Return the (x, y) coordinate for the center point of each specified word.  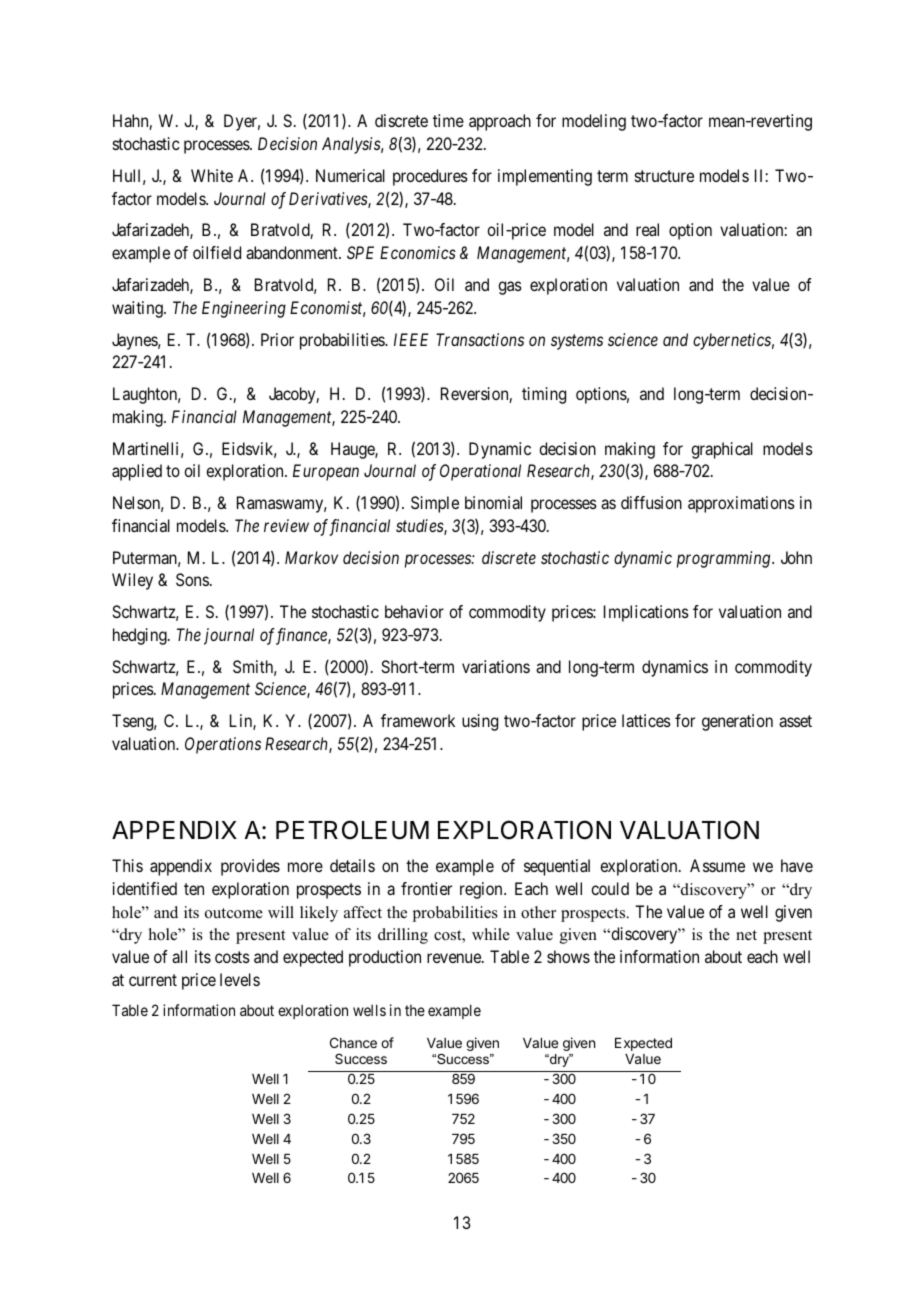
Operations (223, 745)
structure (664, 176)
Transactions (480, 339)
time (448, 120)
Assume (717, 865)
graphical (722, 450)
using (480, 722)
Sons (192, 579)
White (212, 175)
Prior (277, 339)
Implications (646, 613)
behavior (414, 611)
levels (240, 979)
